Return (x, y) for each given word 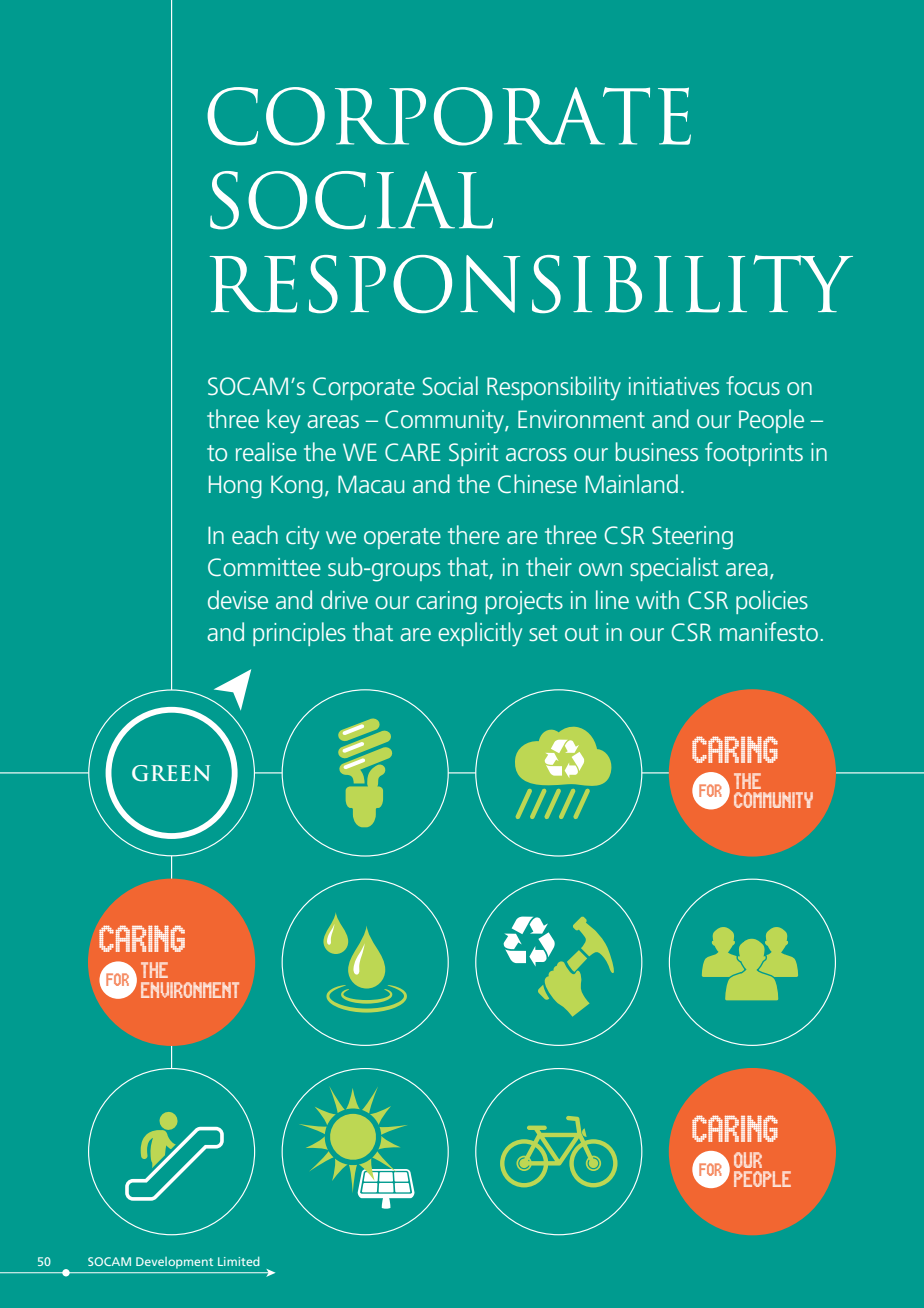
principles (299, 634)
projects (524, 603)
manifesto (769, 631)
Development (174, 1263)
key (283, 421)
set (543, 633)
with (657, 599)
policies (772, 602)
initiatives (674, 386)
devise (238, 599)
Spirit (474, 454)
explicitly (480, 634)
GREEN (171, 773)
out (582, 633)
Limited (239, 1261)
